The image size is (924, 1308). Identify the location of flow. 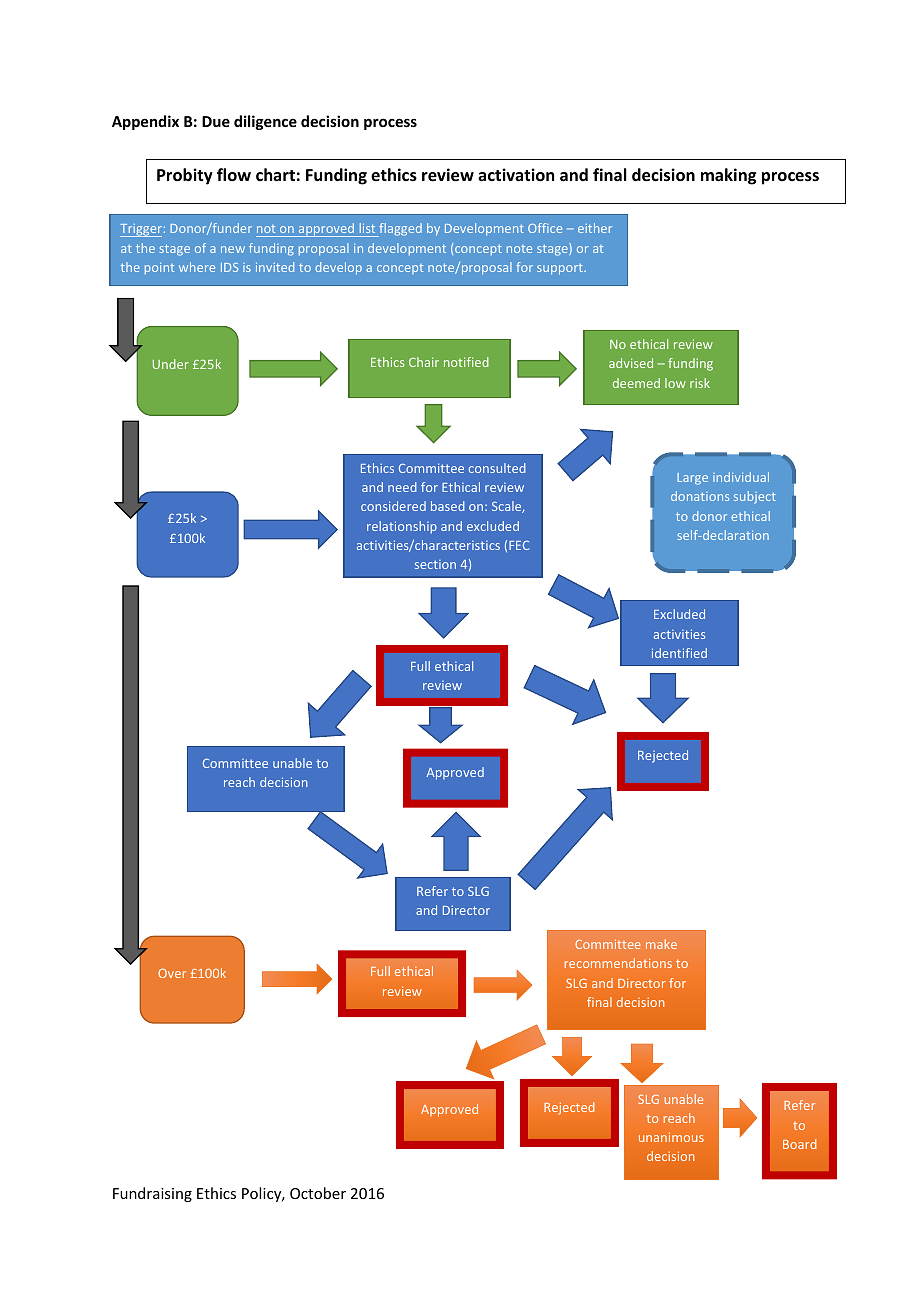
(234, 175).
